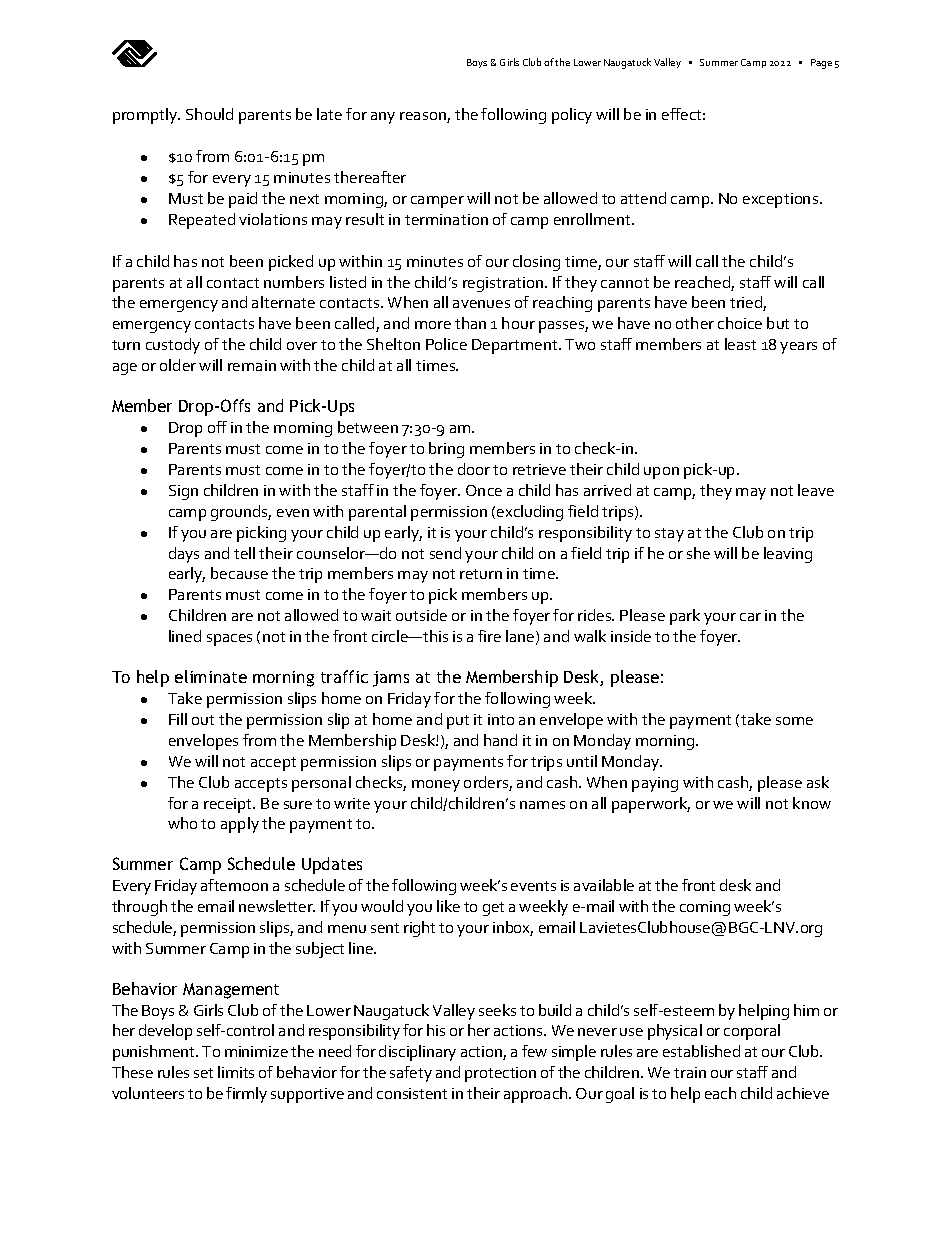 The image size is (952, 1233). What do you see at coordinates (203, 1073) in the screenshot?
I see `set` at bounding box center [203, 1073].
